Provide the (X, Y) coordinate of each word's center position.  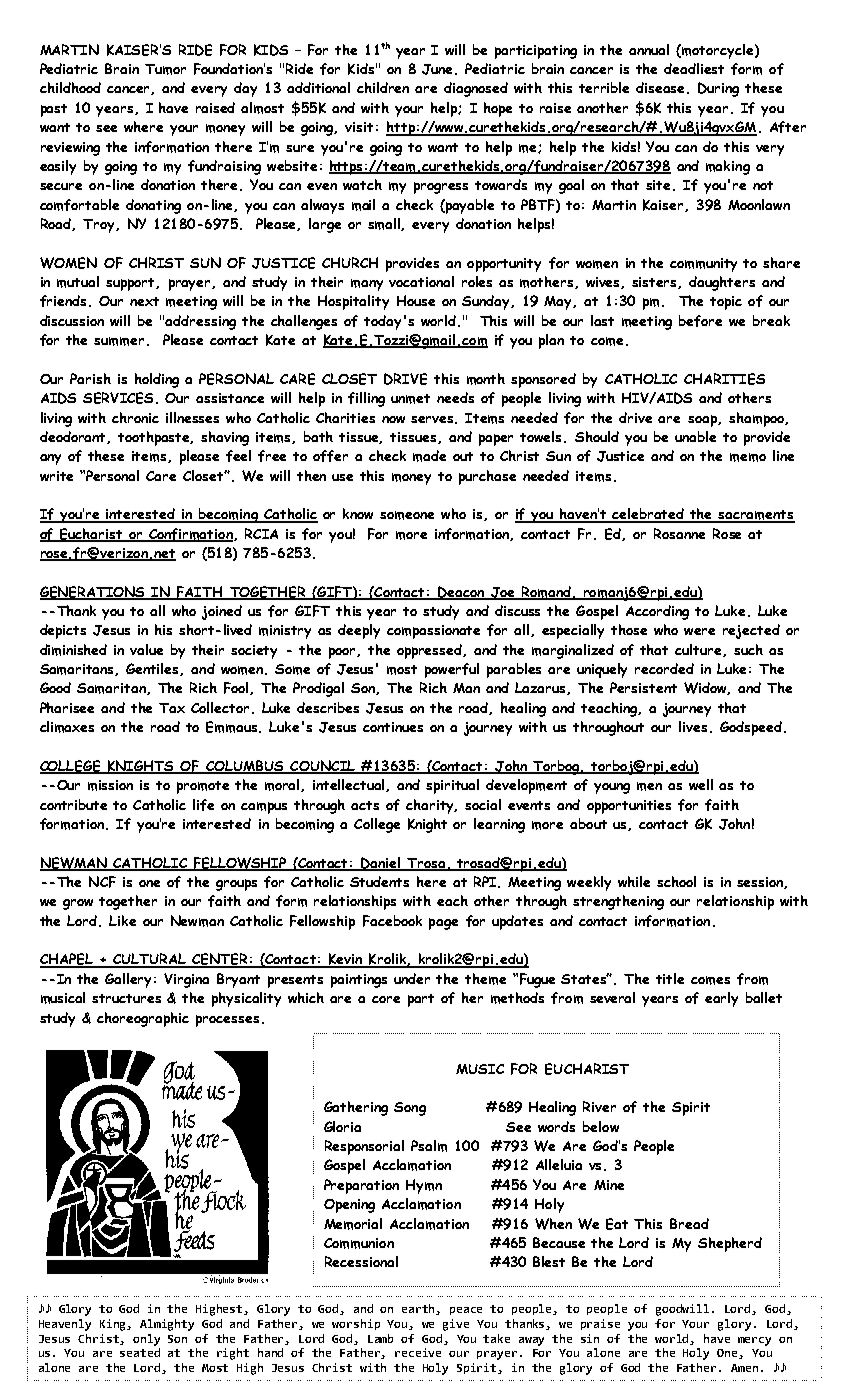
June (439, 69)
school (676, 881)
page (443, 924)
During (718, 89)
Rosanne (679, 533)
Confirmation (191, 535)
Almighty (167, 1325)
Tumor (165, 69)
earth (420, 1309)
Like (122, 920)
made (429, 456)
